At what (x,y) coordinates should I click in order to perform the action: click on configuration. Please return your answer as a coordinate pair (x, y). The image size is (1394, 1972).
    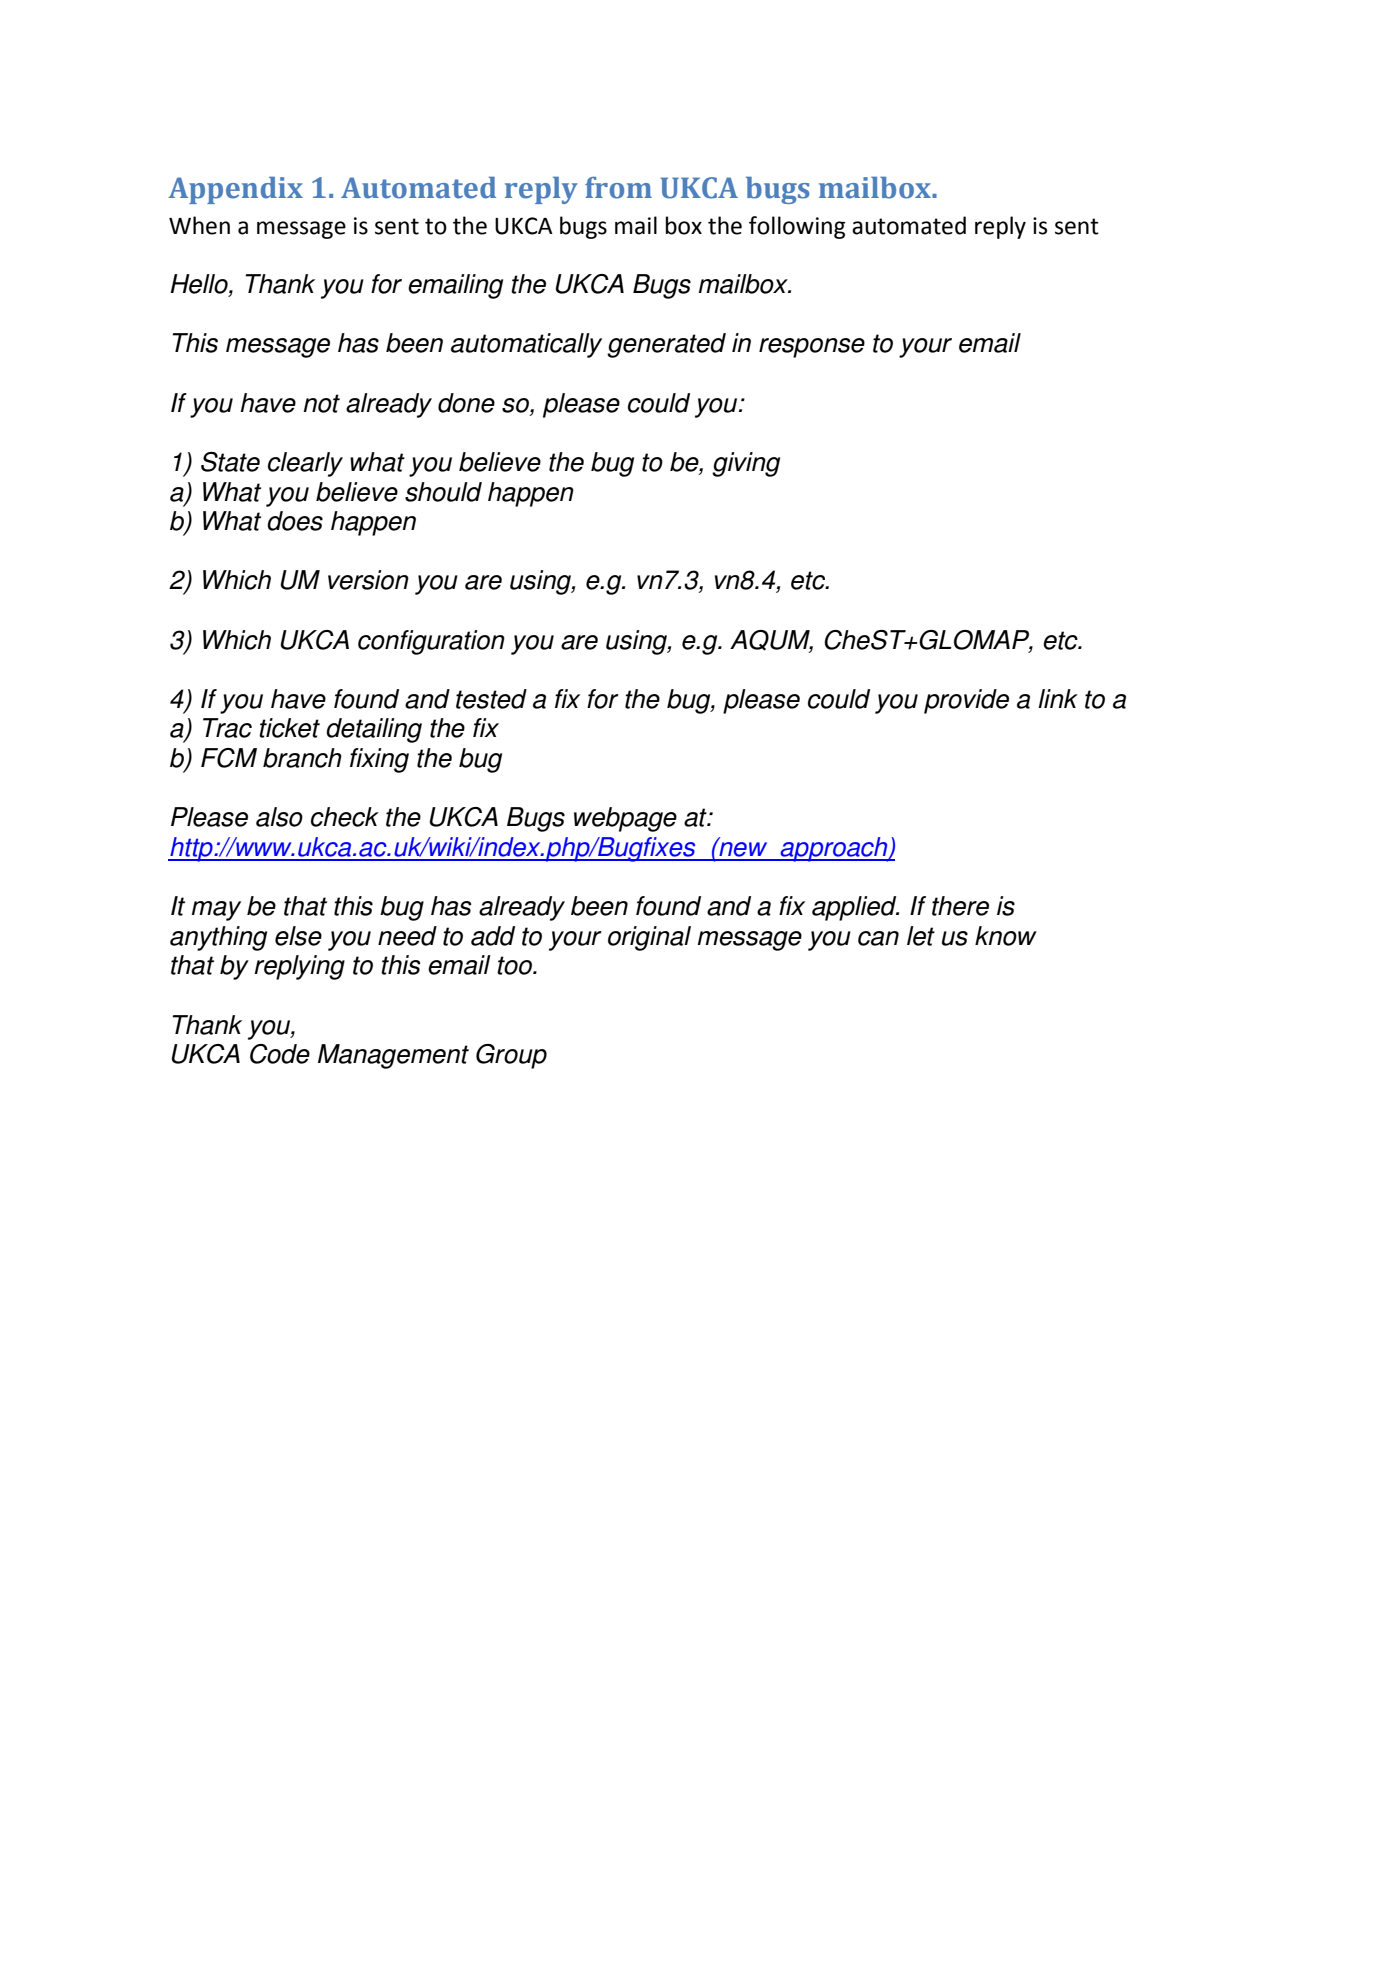
    Looking at the image, I should click on (431, 642).
